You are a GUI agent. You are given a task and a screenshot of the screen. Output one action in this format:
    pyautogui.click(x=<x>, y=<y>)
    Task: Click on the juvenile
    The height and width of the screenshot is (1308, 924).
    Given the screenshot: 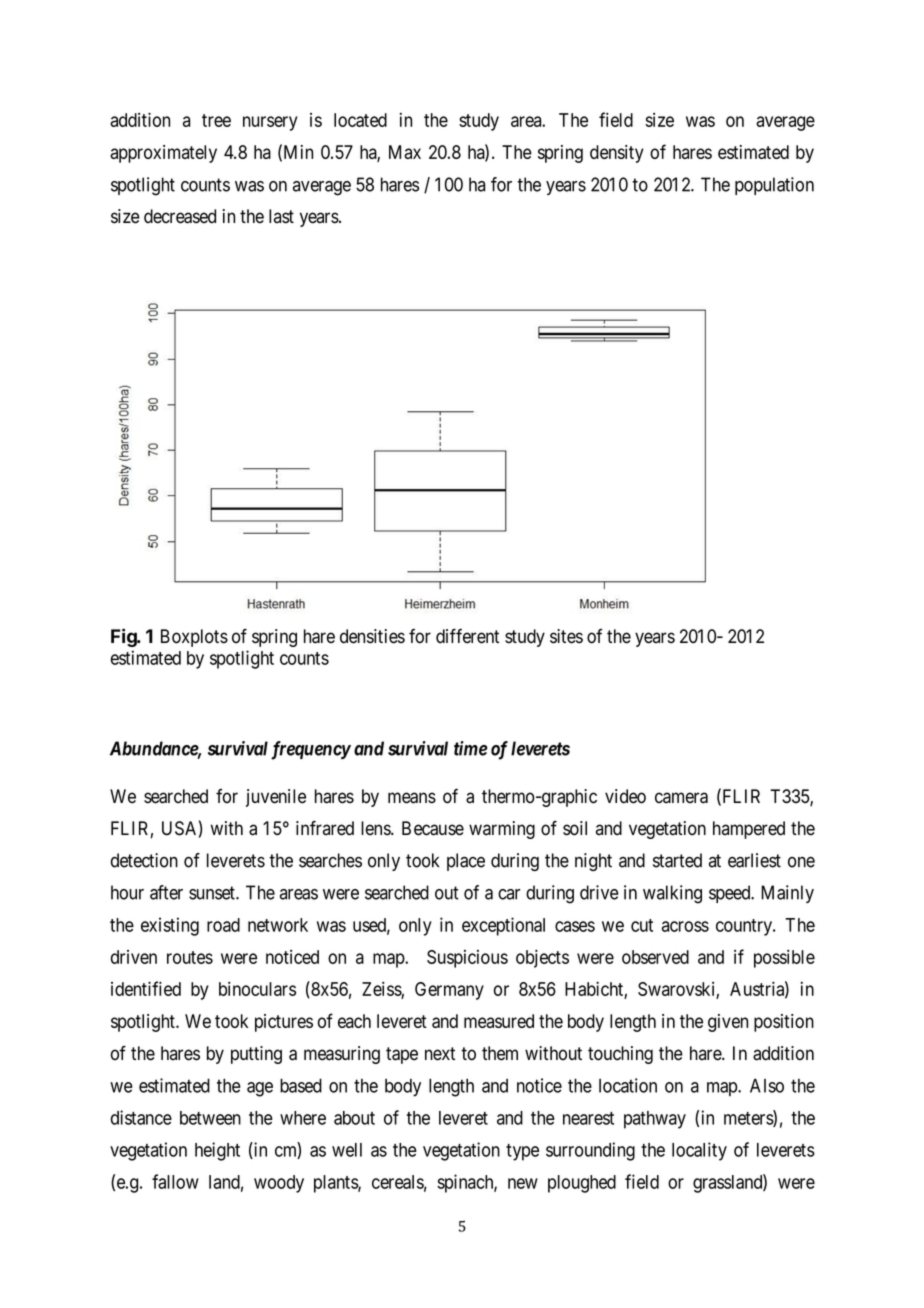 What is the action you would take?
    pyautogui.click(x=276, y=798)
